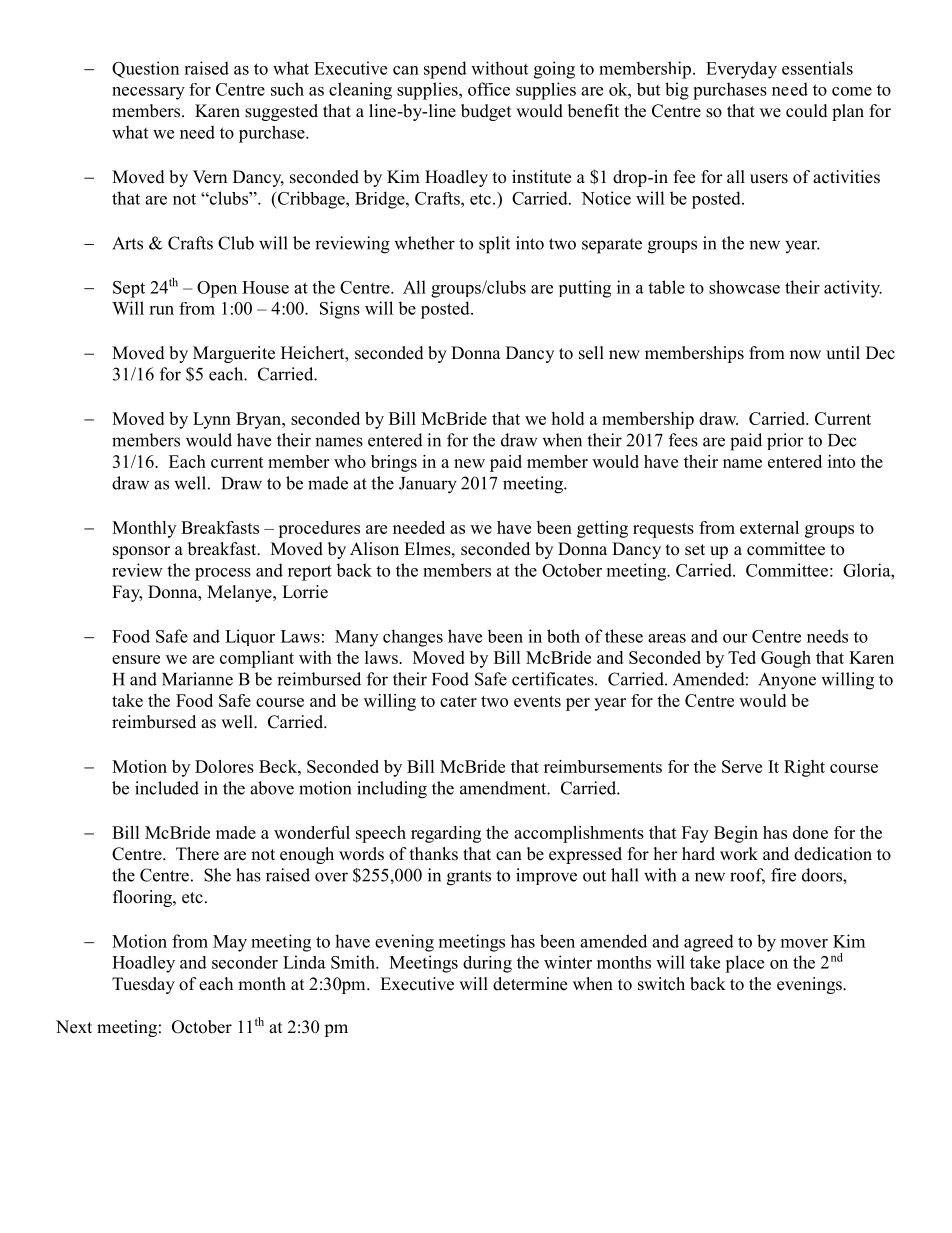  What do you see at coordinates (744, 964) in the screenshot?
I see `place` at bounding box center [744, 964].
